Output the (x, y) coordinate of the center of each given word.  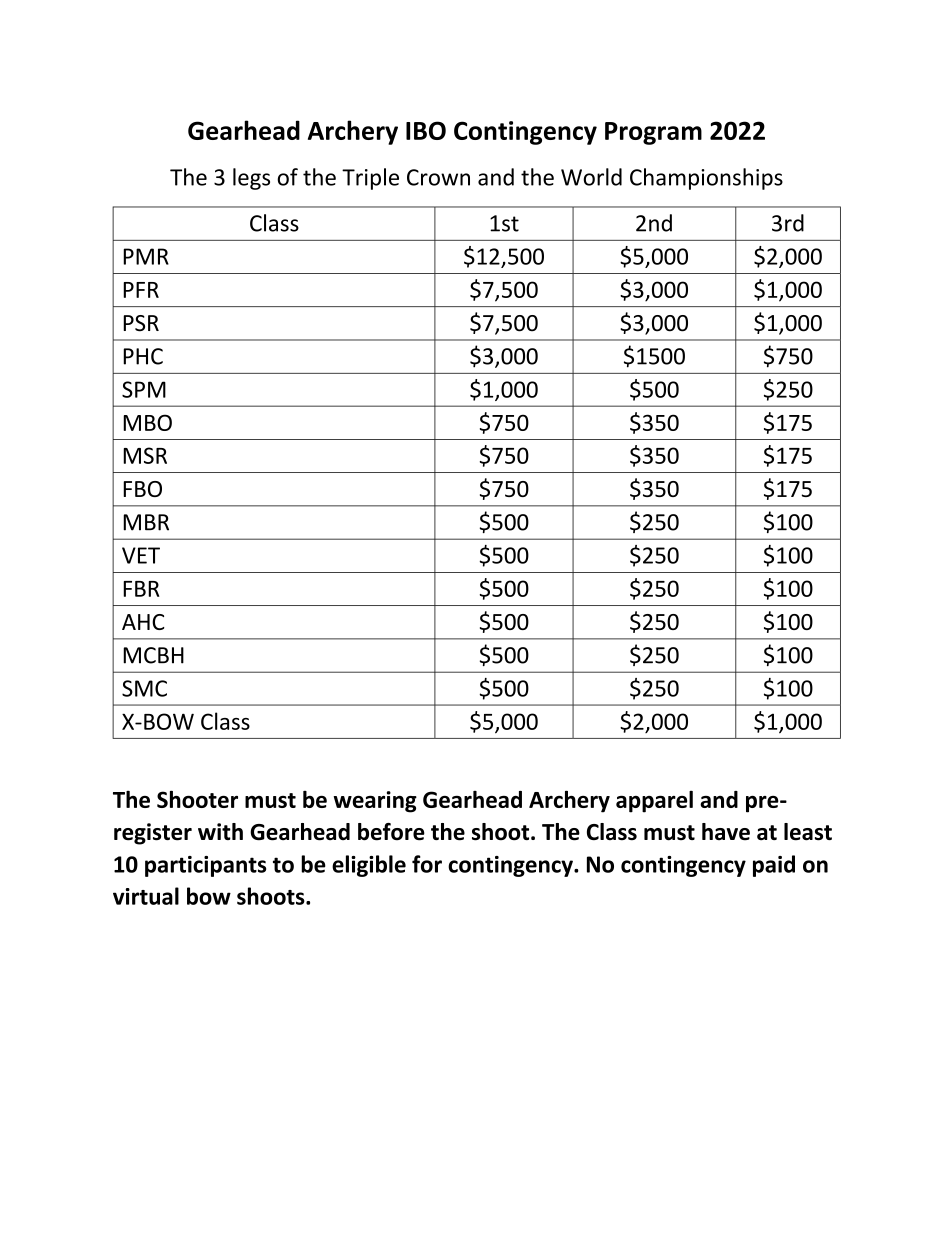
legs (251, 179)
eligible (369, 866)
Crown (438, 177)
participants (205, 866)
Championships (706, 179)
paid (774, 866)
